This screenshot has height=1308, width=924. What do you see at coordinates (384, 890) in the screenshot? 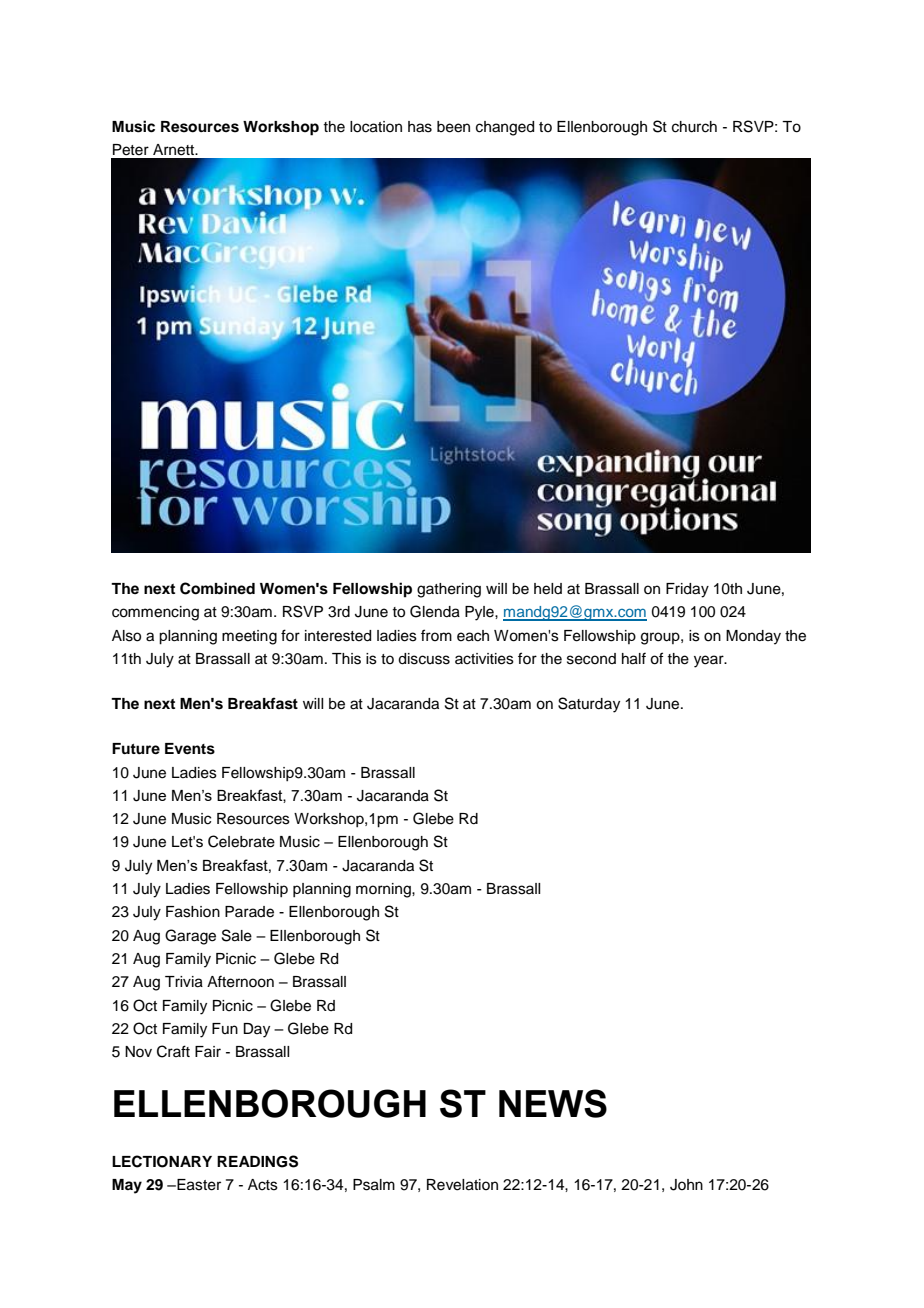
I see `morning` at bounding box center [384, 890].
